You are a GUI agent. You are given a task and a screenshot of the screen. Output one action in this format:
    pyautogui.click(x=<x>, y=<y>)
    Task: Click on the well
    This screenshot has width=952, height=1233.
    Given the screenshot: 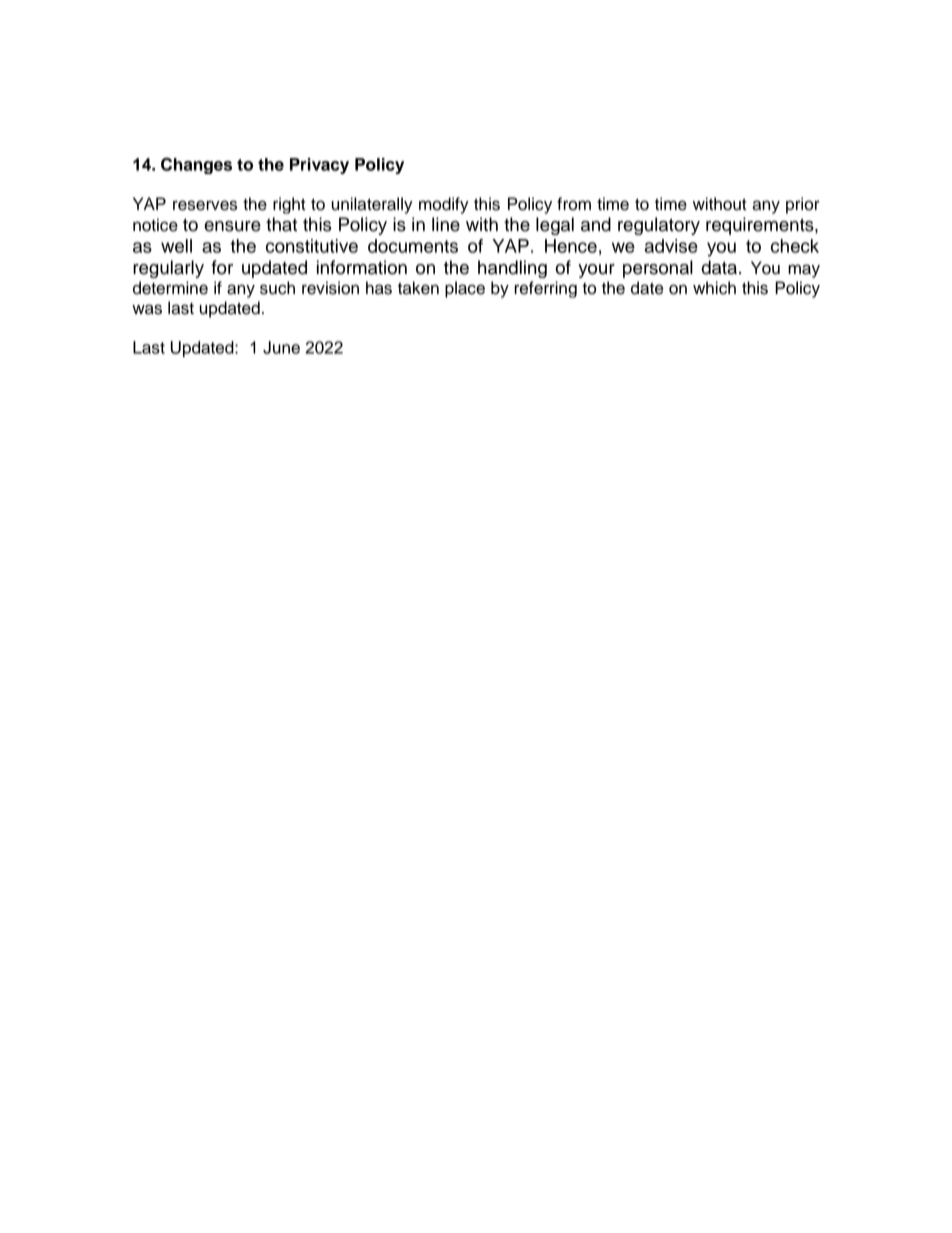 What is the action you would take?
    pyautogui.click(x=176, y=246)
